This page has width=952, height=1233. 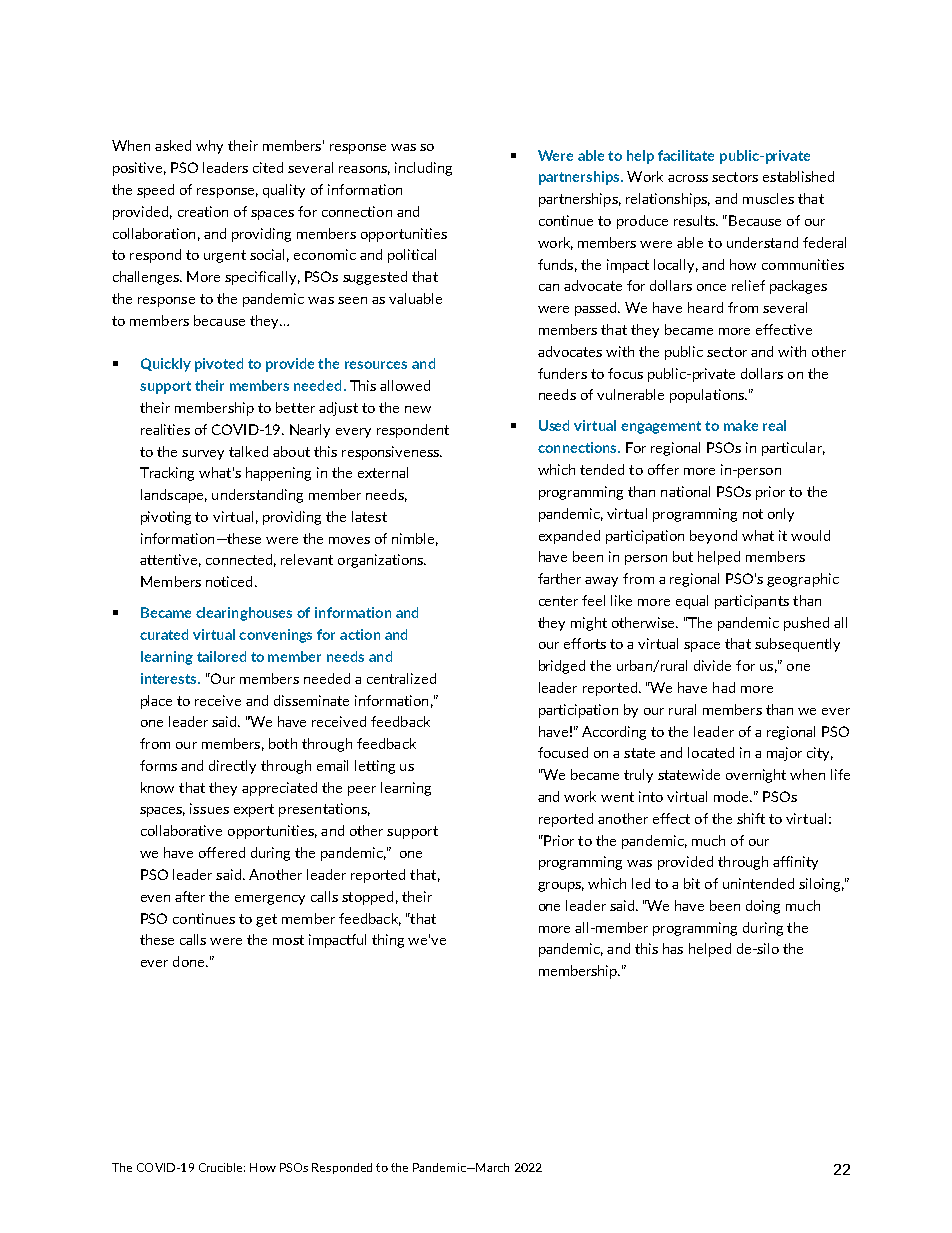 What do you see at coordinates (229, 581) in the page?
I see `noticed` at bounding box center [229, 581].
